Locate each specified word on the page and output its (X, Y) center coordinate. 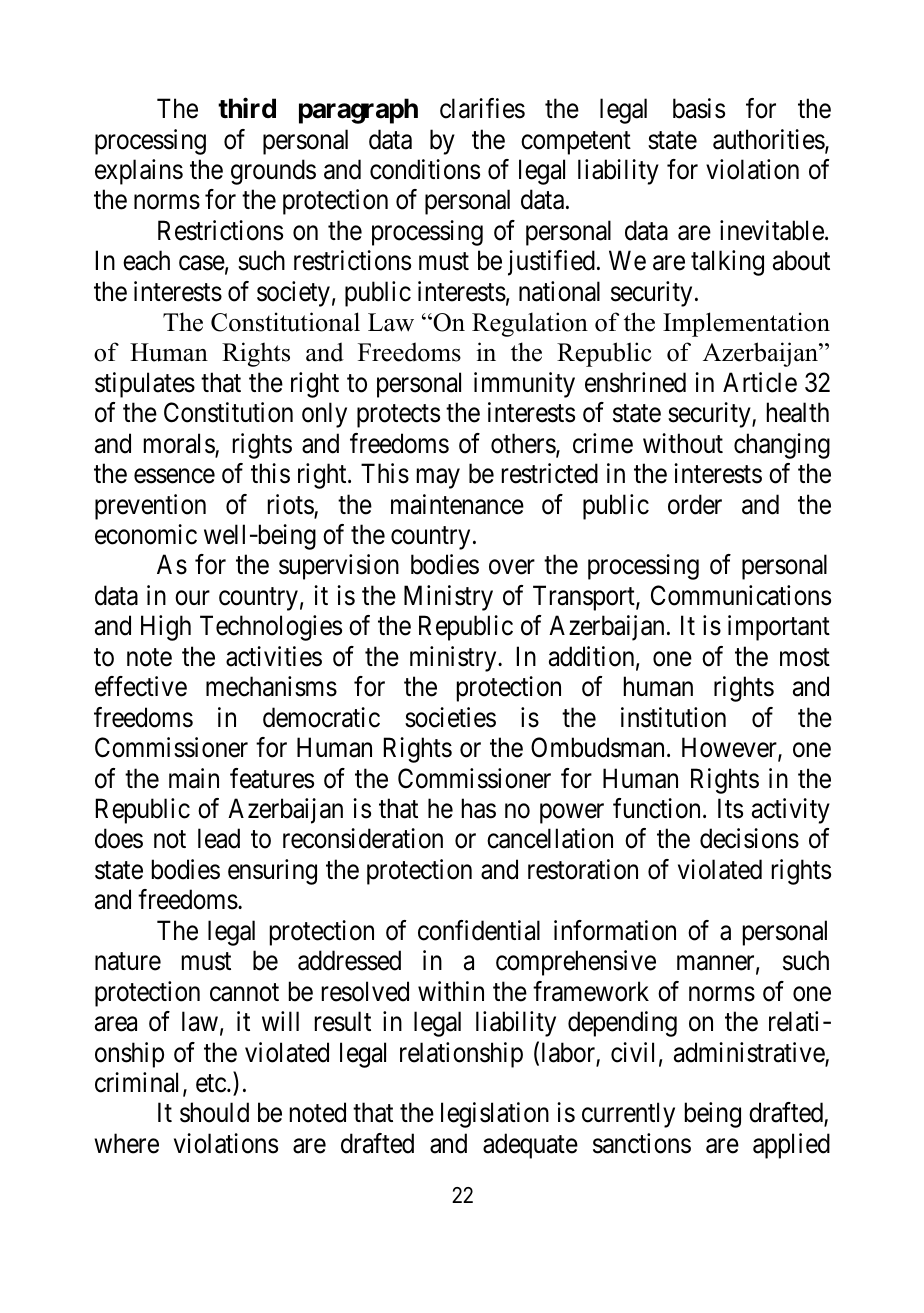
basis (699, 108)
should (214, 1112)
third (247, 108)
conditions (425, 169)
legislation (495, 1115)
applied (791, 1146)
